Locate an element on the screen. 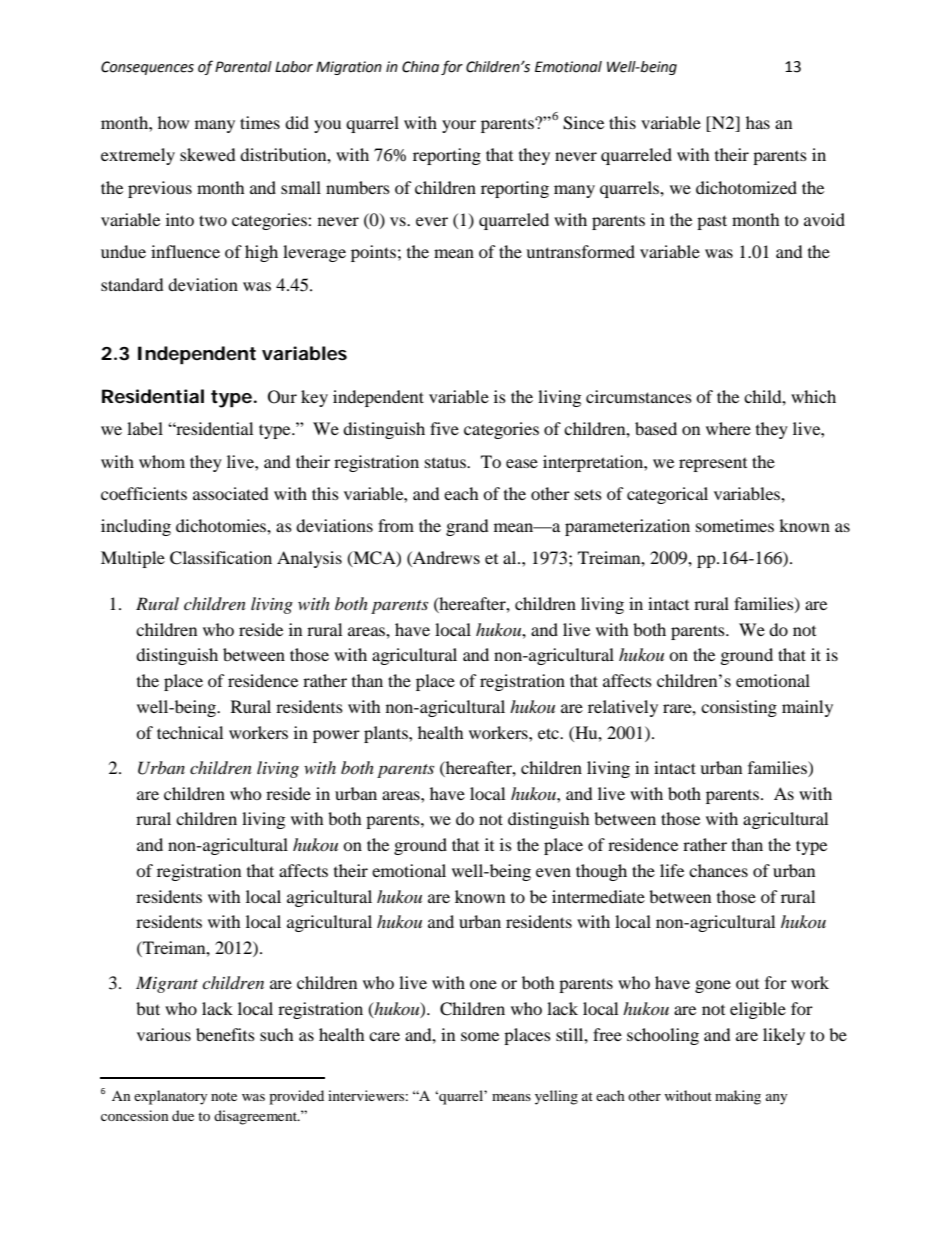 The width and height of the screenshot is (952, 1233). has is located at coordinates (758, 122).
